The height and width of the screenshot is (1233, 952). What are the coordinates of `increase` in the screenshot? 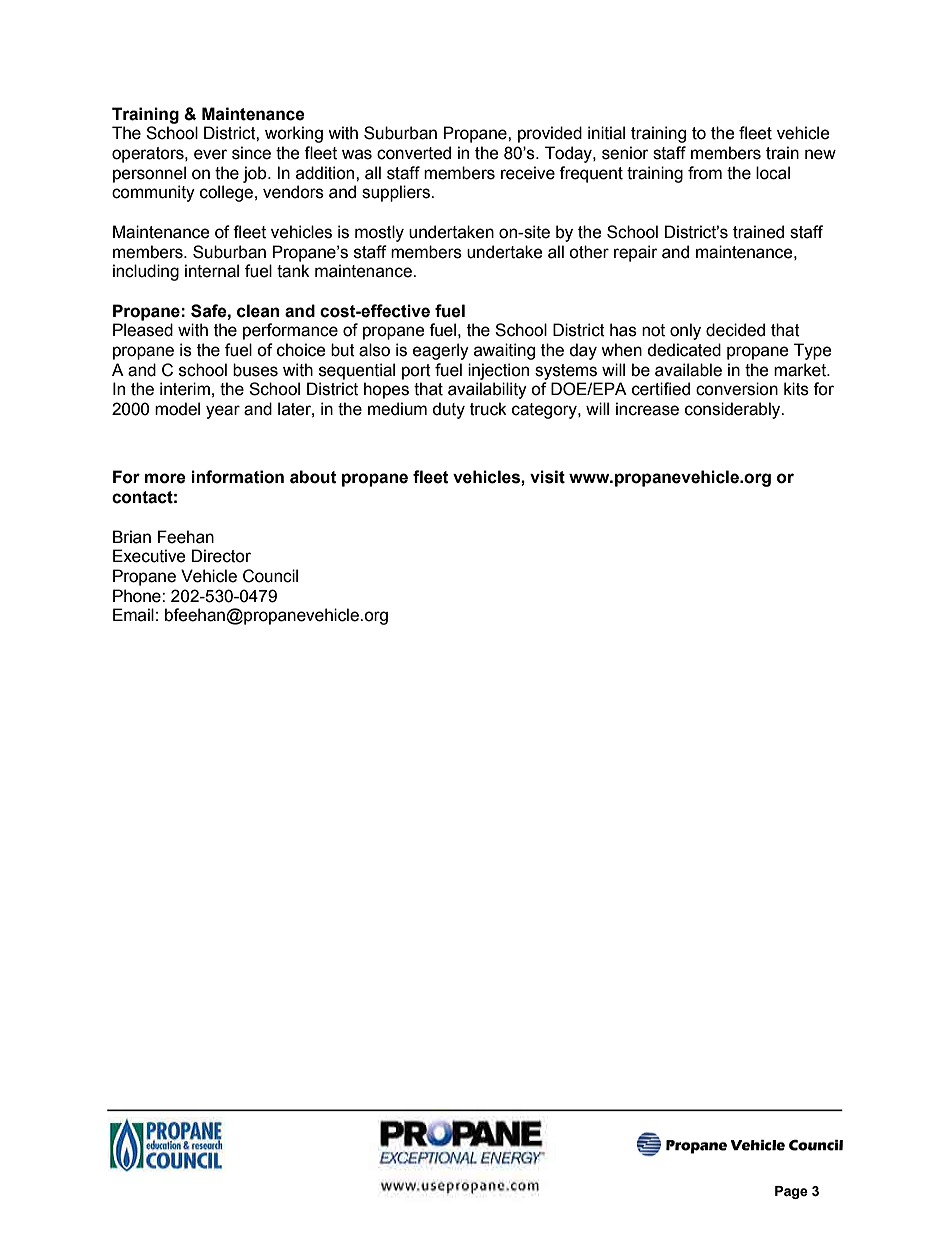 It's located at (647, 409).
